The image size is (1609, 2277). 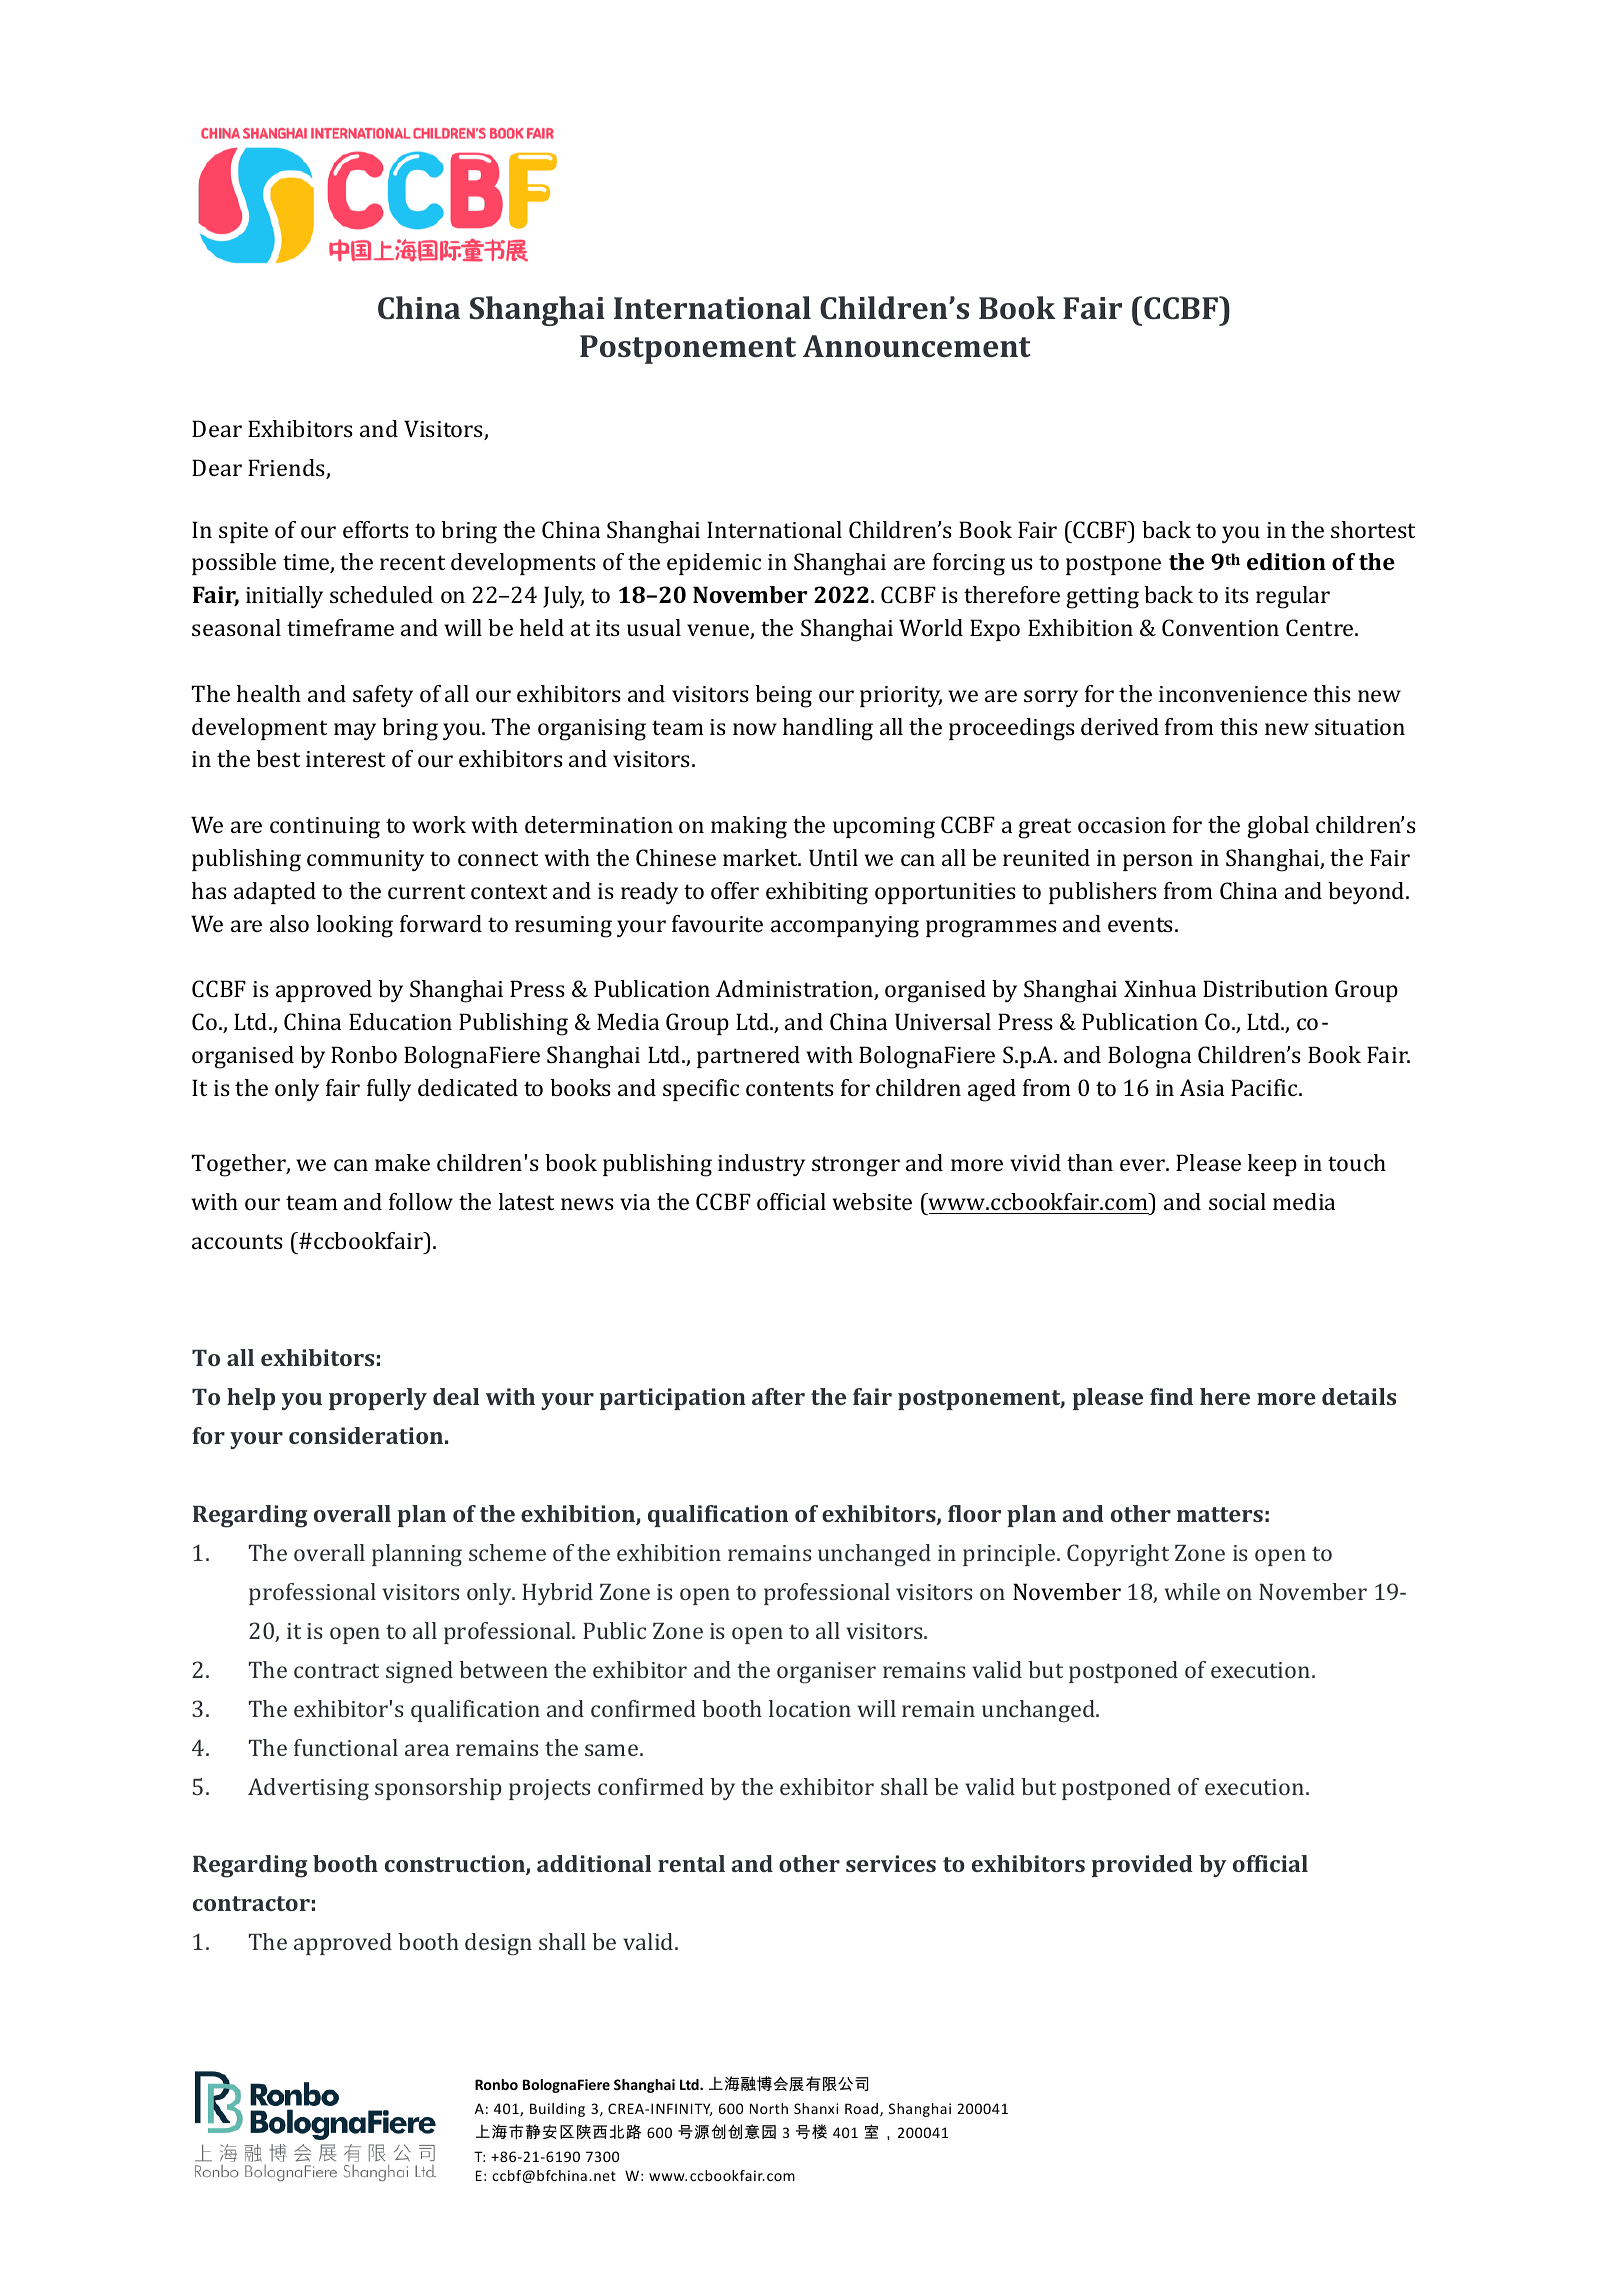 I want to click on edition, so click(x=1286, y=561).
